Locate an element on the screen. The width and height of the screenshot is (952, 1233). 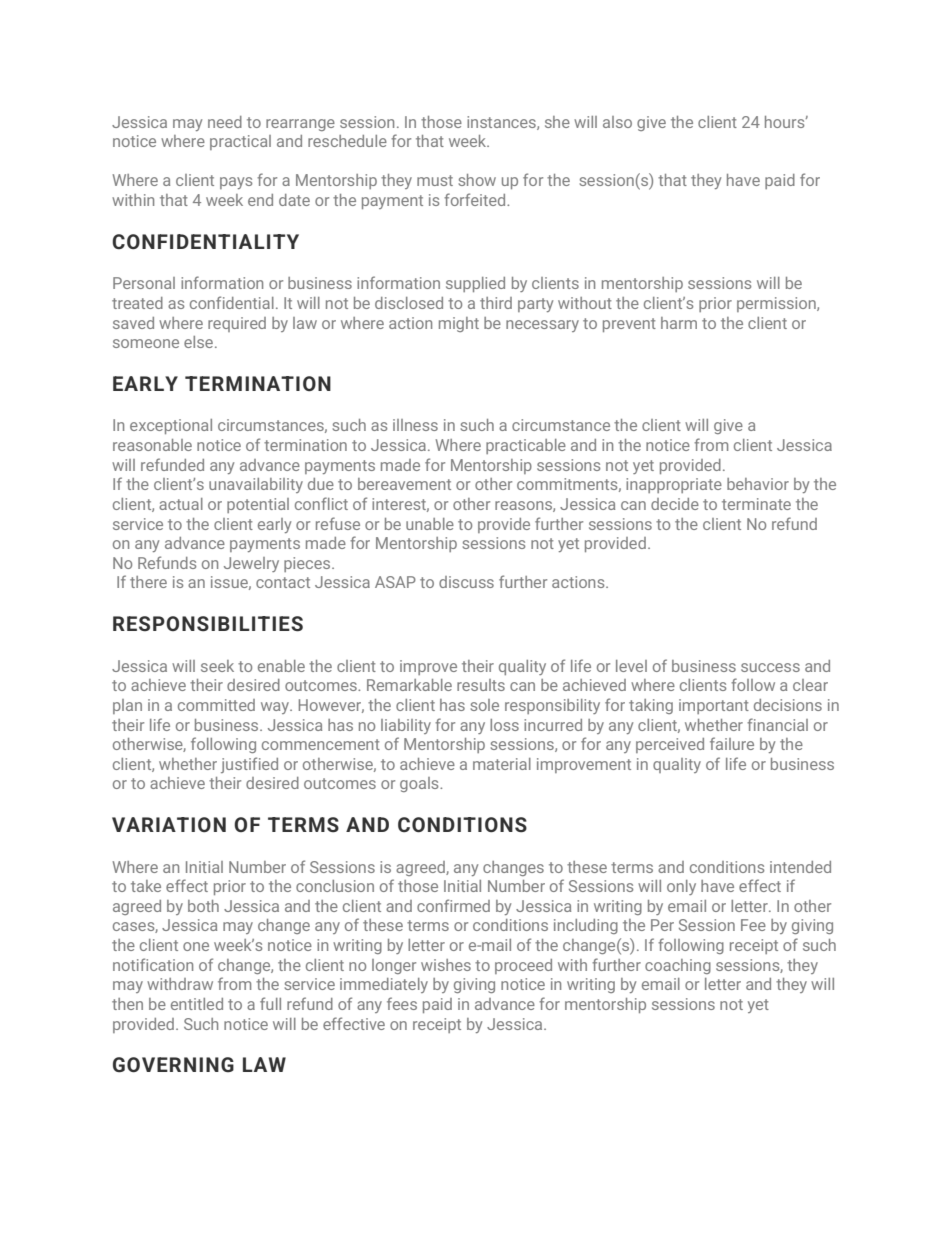
success is located at coordinates (770, 667).
